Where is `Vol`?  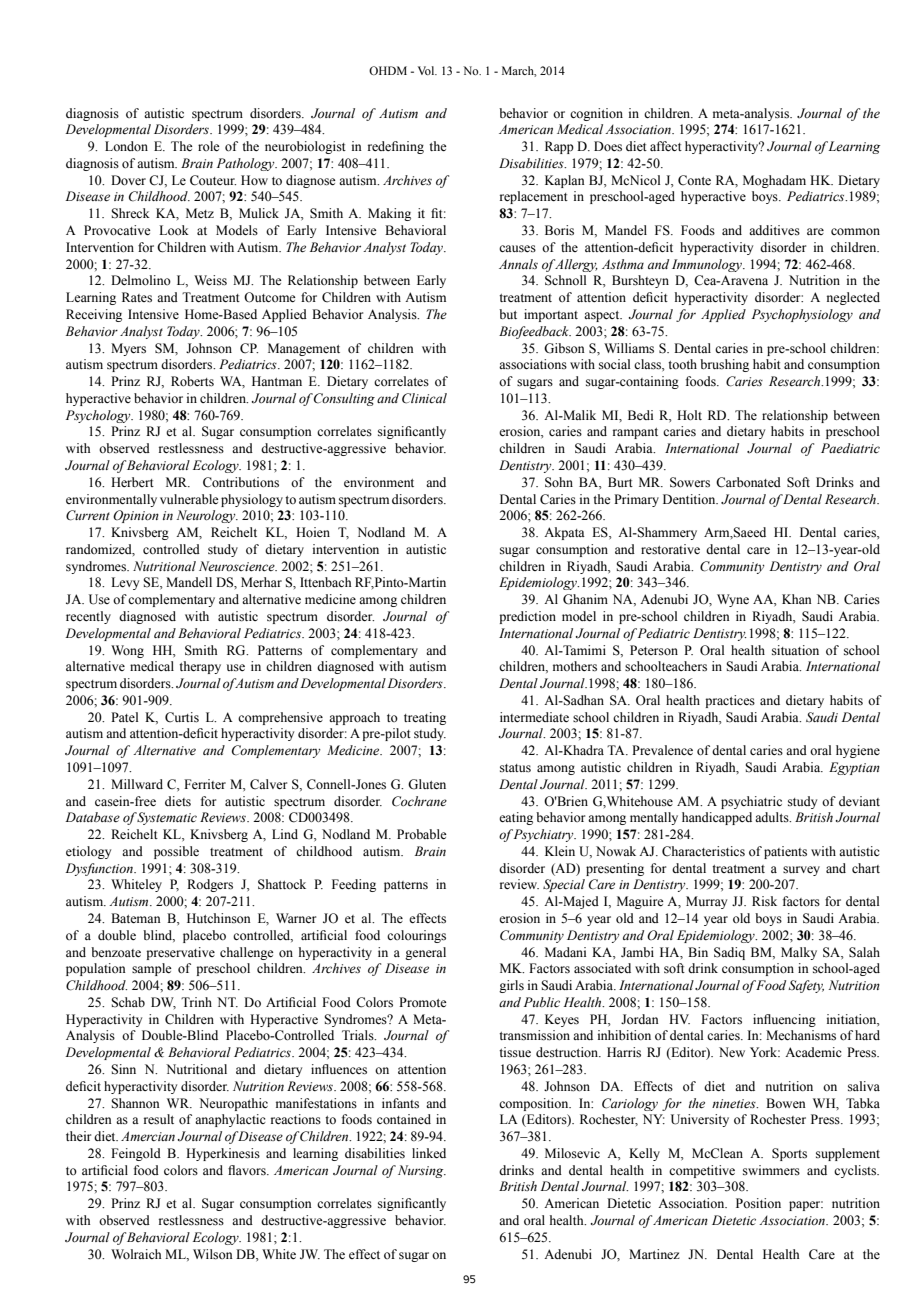 Vol is located at coordinates (427, 70).
